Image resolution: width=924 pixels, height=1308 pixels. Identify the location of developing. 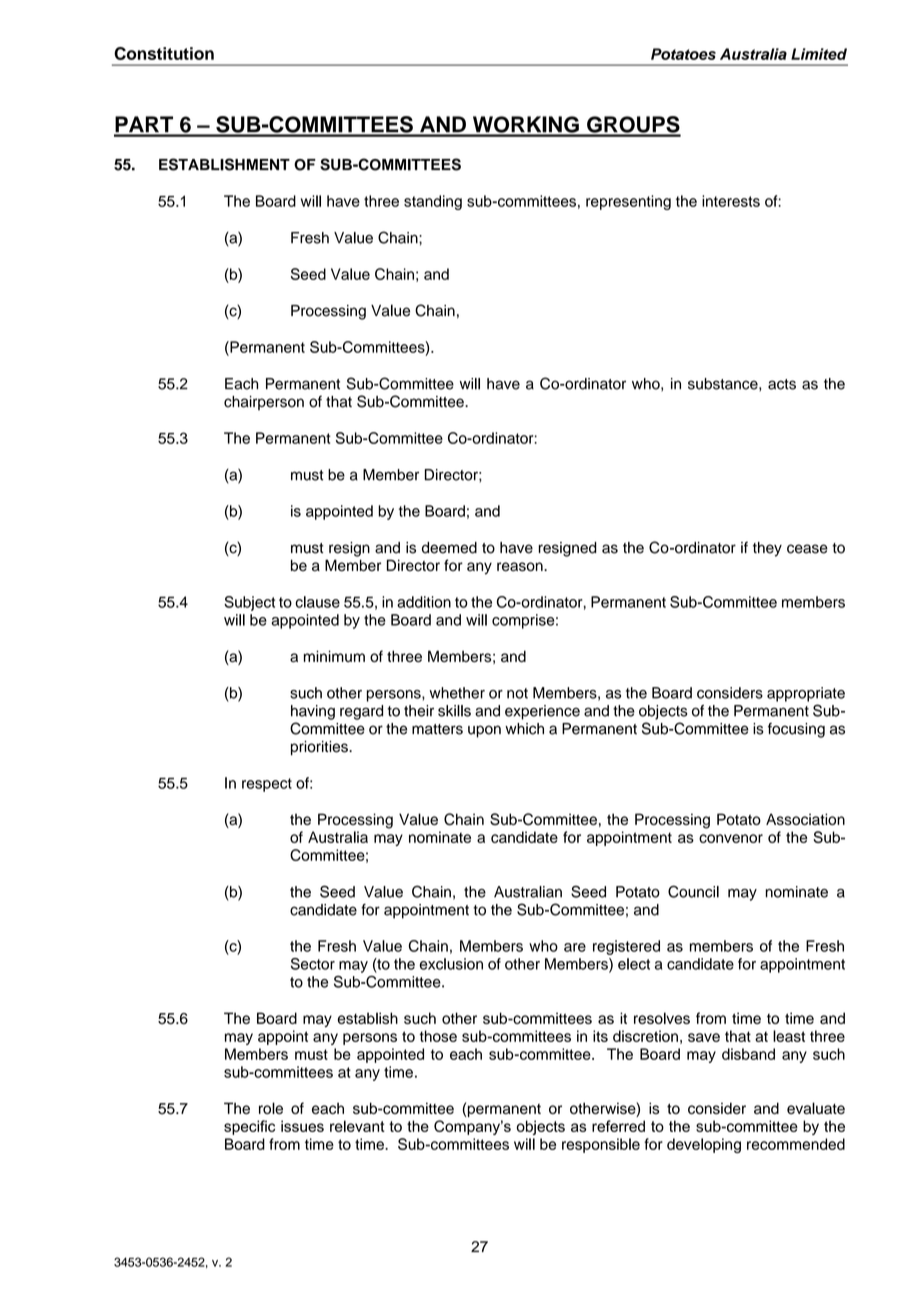
(704, 1145).
